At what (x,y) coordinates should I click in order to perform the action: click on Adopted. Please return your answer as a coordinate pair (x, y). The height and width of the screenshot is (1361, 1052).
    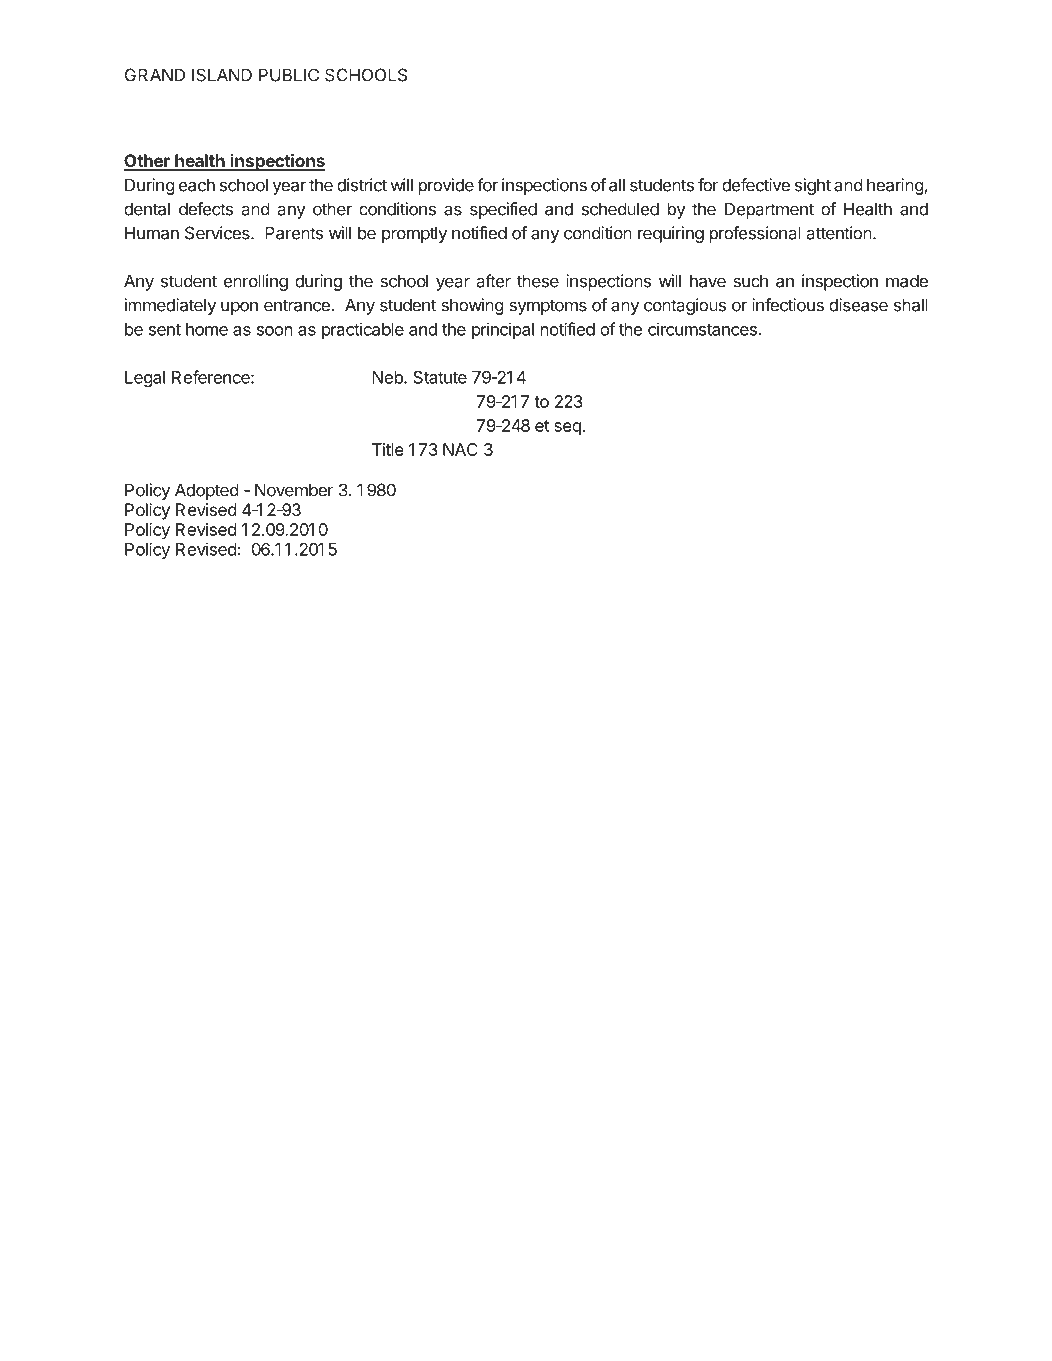
    Looking at the image, I should click on (207, 491).
